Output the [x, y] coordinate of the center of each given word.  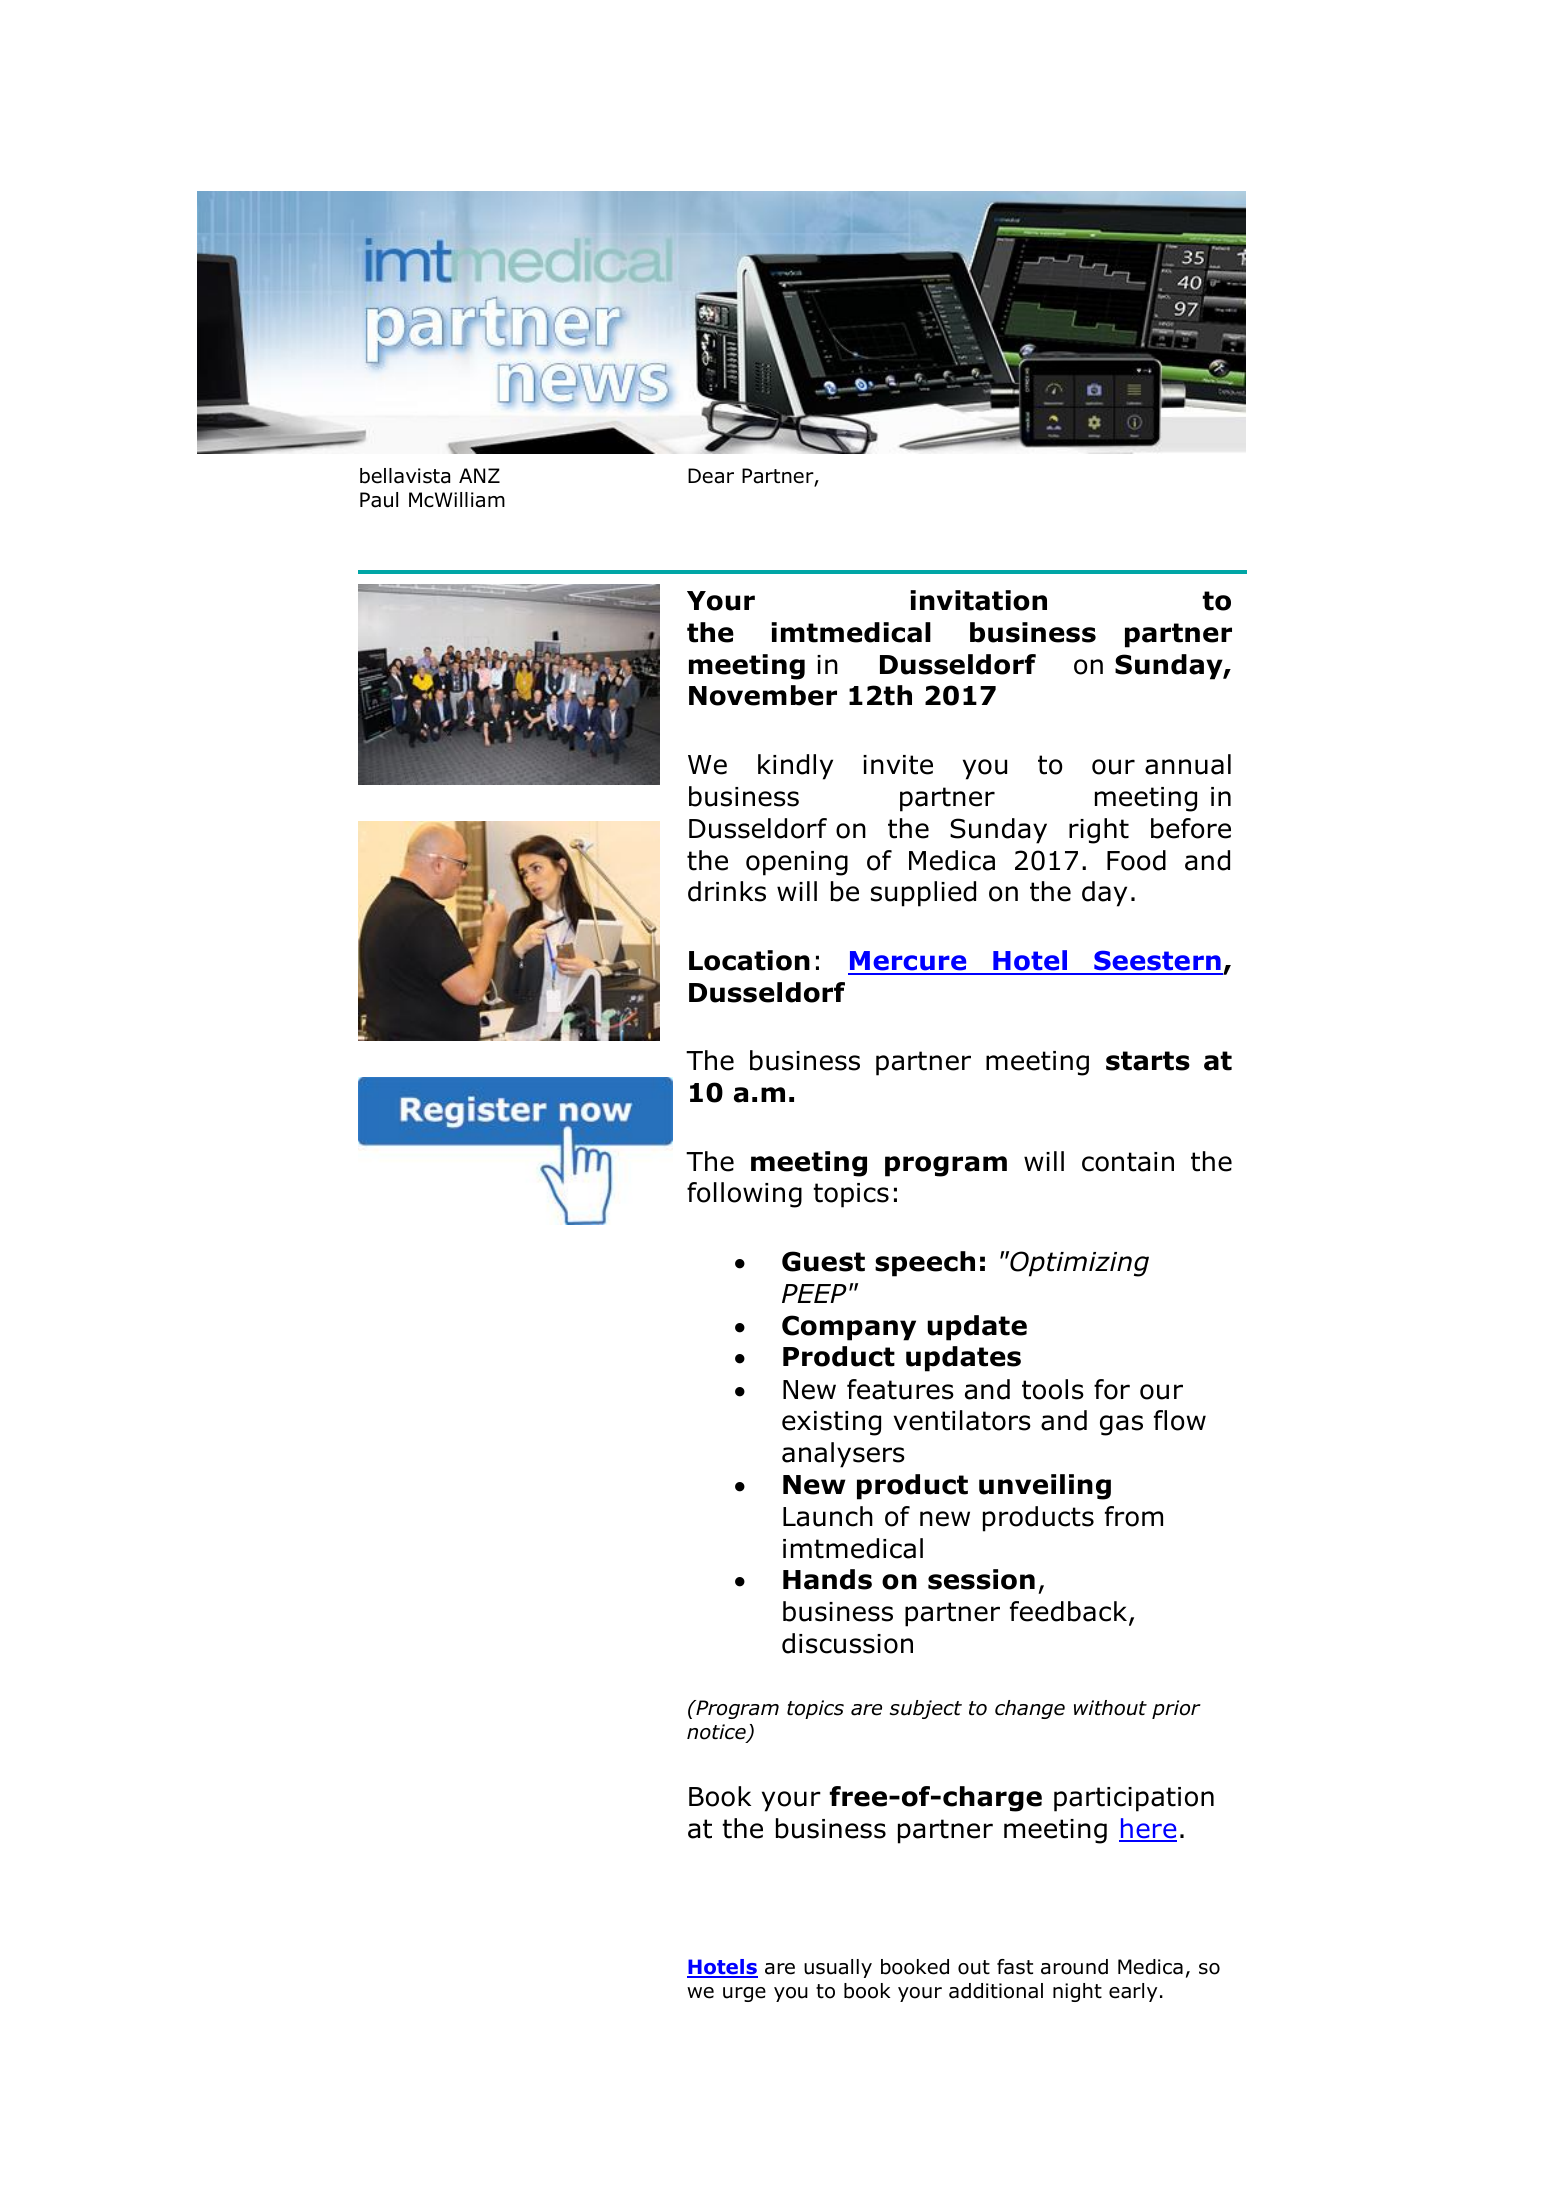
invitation [978, 600]
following [744, 1195]
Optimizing [1078, 1264]
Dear [711, 476]
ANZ [479, 475]
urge [744, 1994]
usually [838, 1968]
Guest [823, 1261]
